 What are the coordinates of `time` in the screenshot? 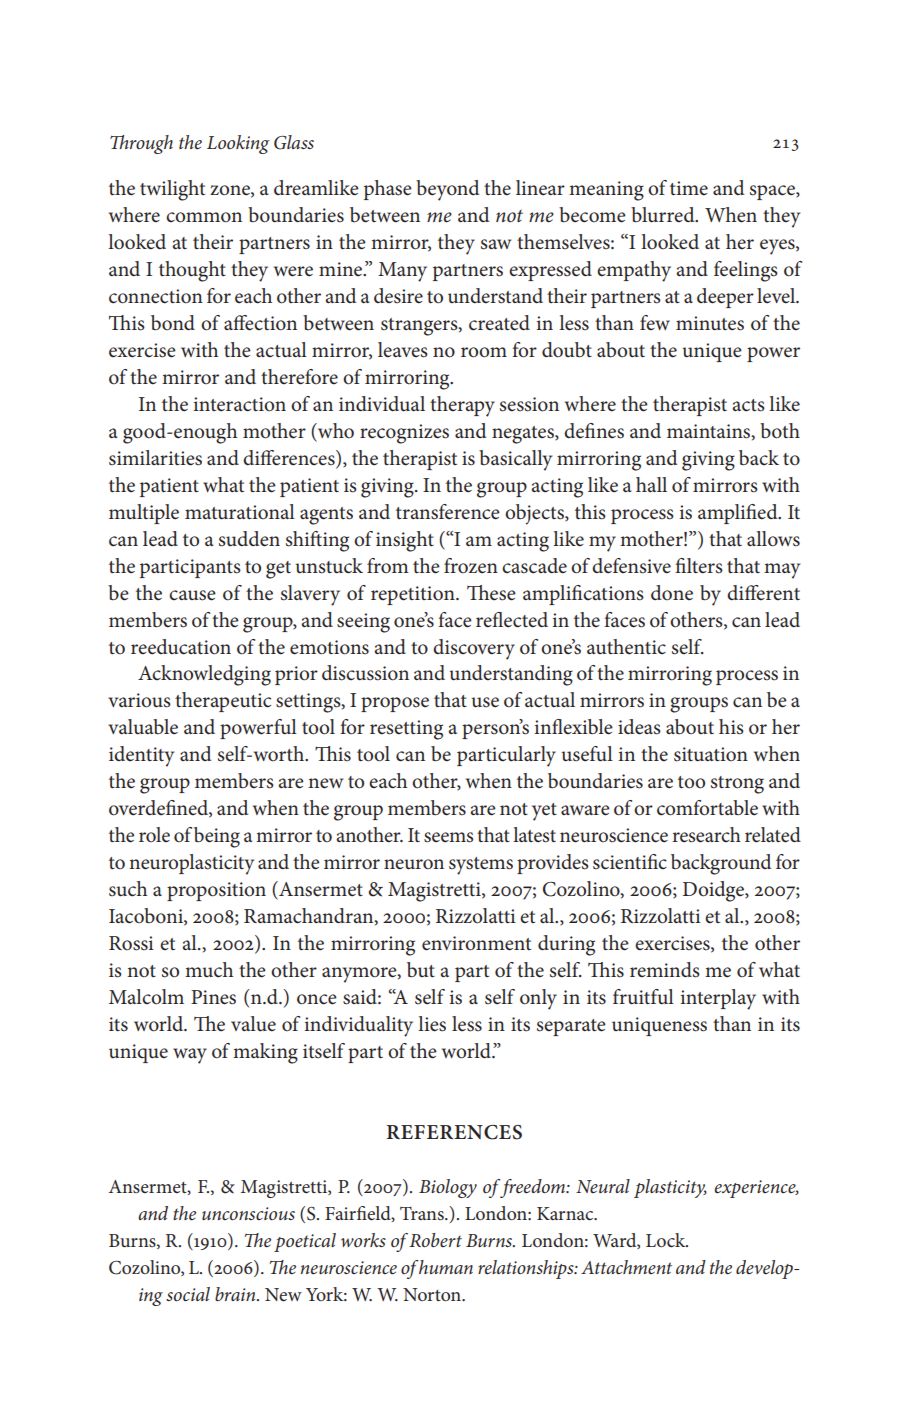 It's located at (689, 188).
